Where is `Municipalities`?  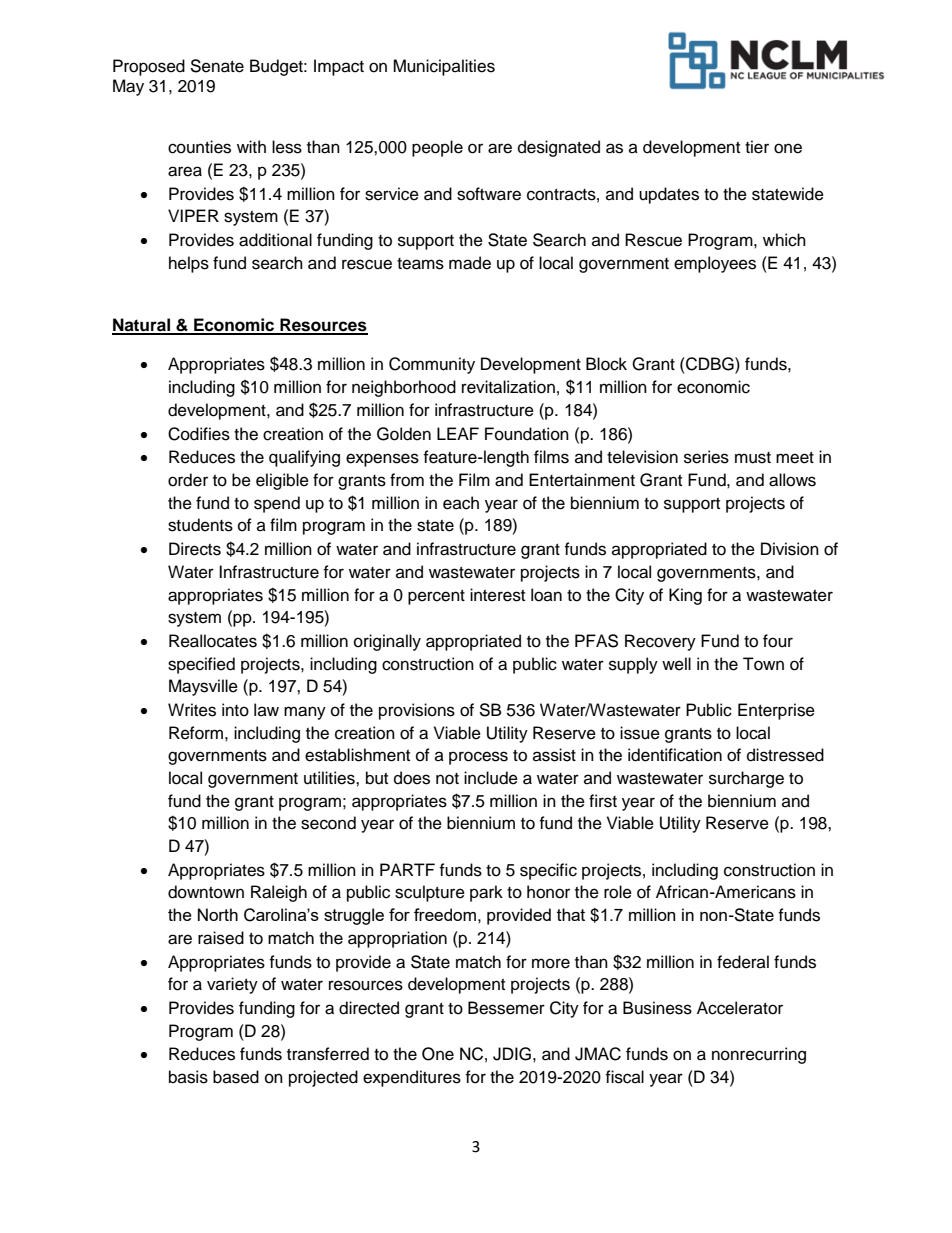
Municipalities is located at coordinates (444, 67).
